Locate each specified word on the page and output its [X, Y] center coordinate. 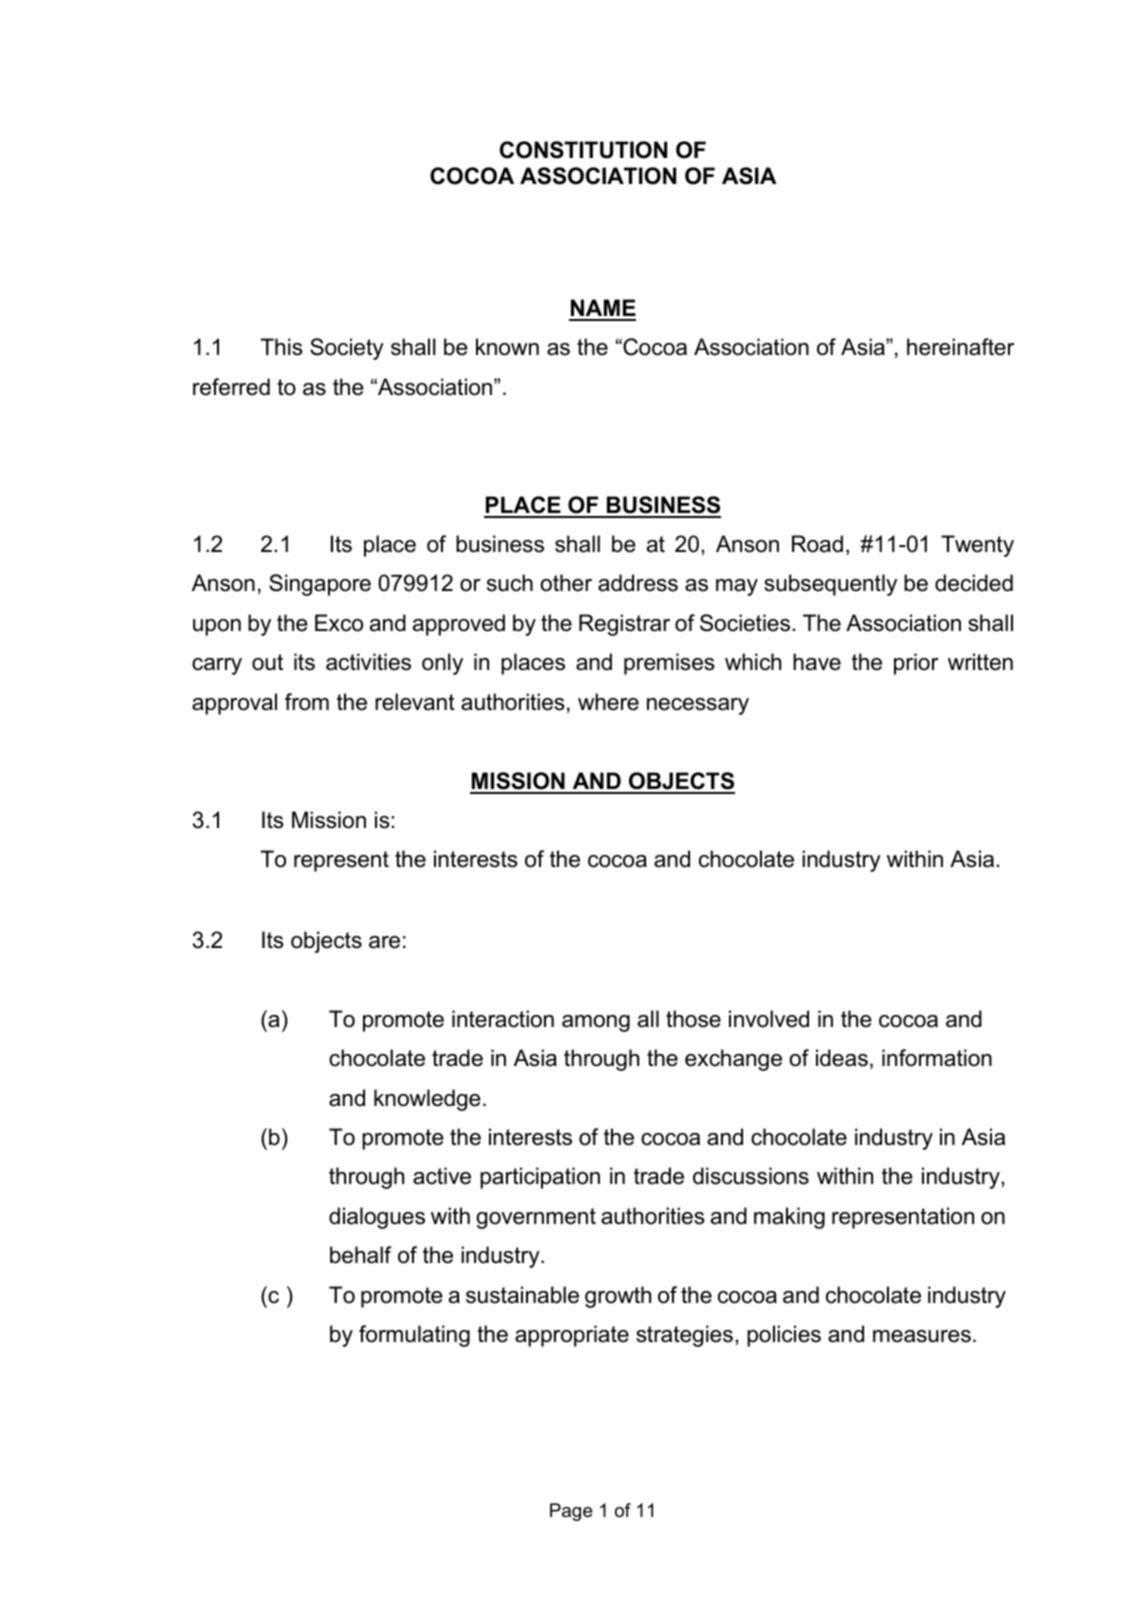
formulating [414, 1336]
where [608, 702]
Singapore [320, 585]
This [281, 347]
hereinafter [960, 347]
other [566, 583]
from [307, 702]
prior [916, 664]
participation [540, 1178]
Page [571, 1512]
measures [922, 1336]
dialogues [377, 1218]
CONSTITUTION [583, 150]
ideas [842, 1058]
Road [817, 544]
